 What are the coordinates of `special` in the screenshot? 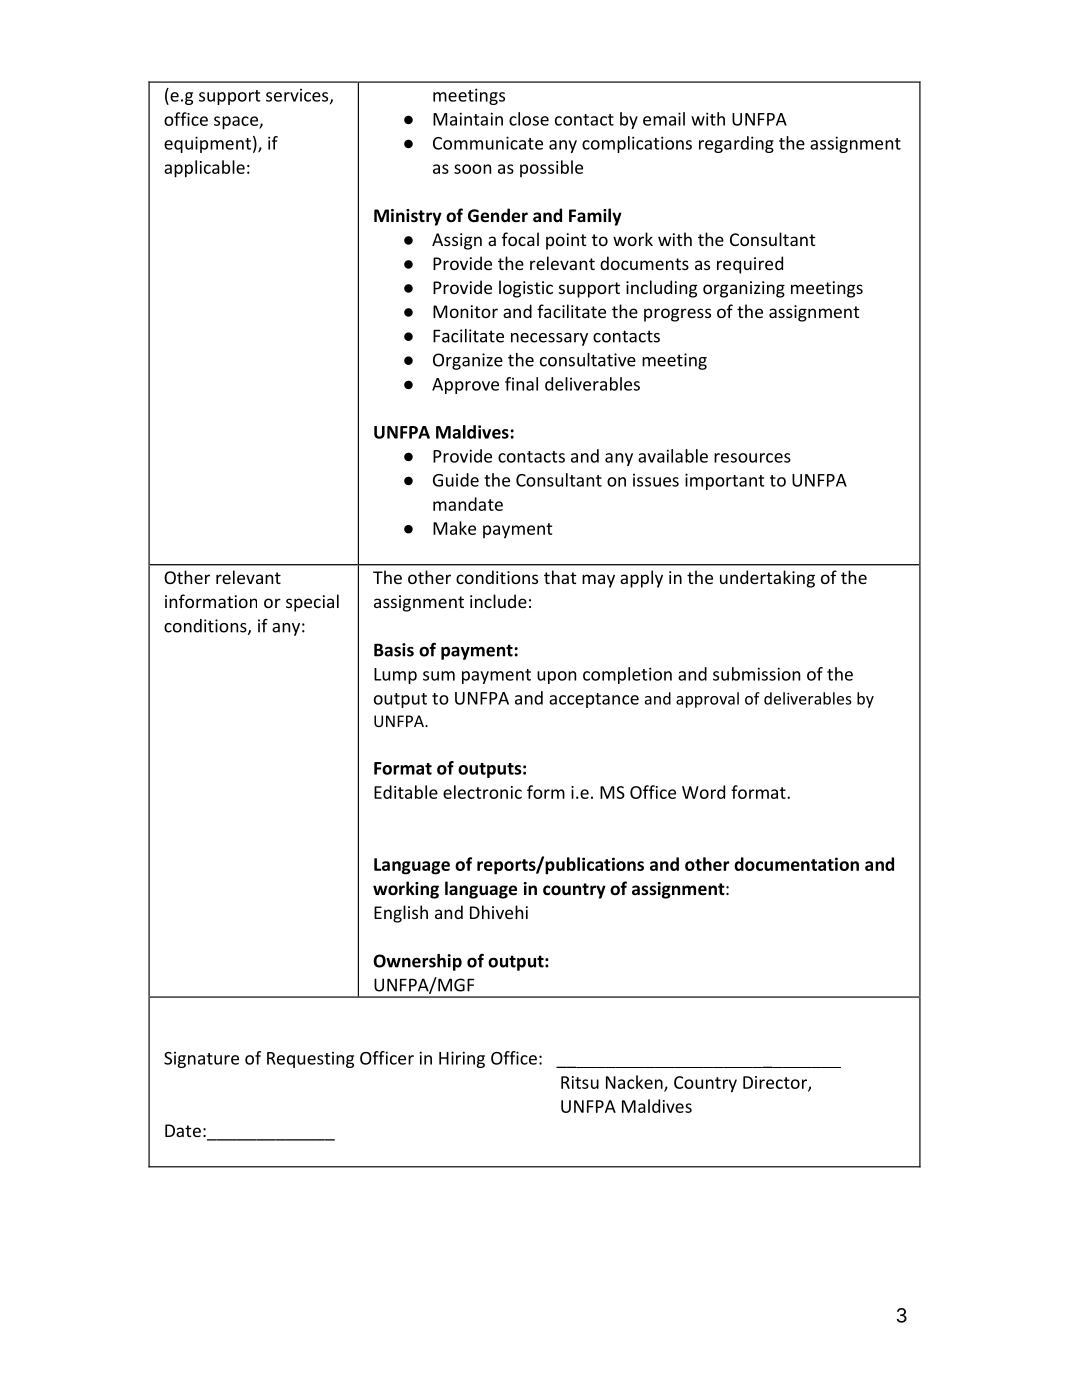 It's located at (312, 603).
